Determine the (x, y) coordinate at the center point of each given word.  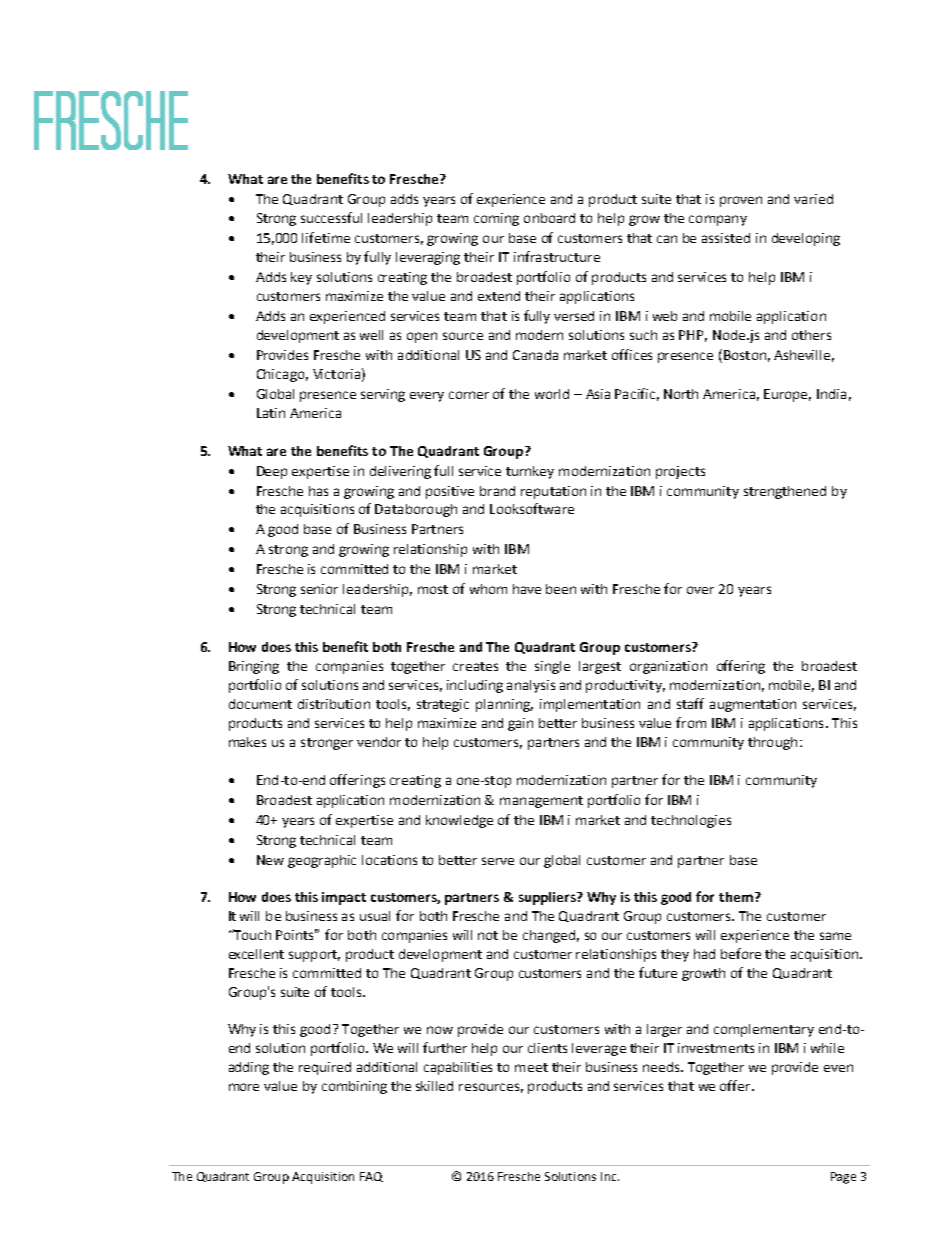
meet (531, 1067)
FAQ (371, 1177)
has (318, 491)
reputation (553, 492)
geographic (322, 861)
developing (806, 239)
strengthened (785, 492)
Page (843, 1178)
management (541, 802)
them (736, 897)
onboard (549, 218)
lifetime (326, 237)
